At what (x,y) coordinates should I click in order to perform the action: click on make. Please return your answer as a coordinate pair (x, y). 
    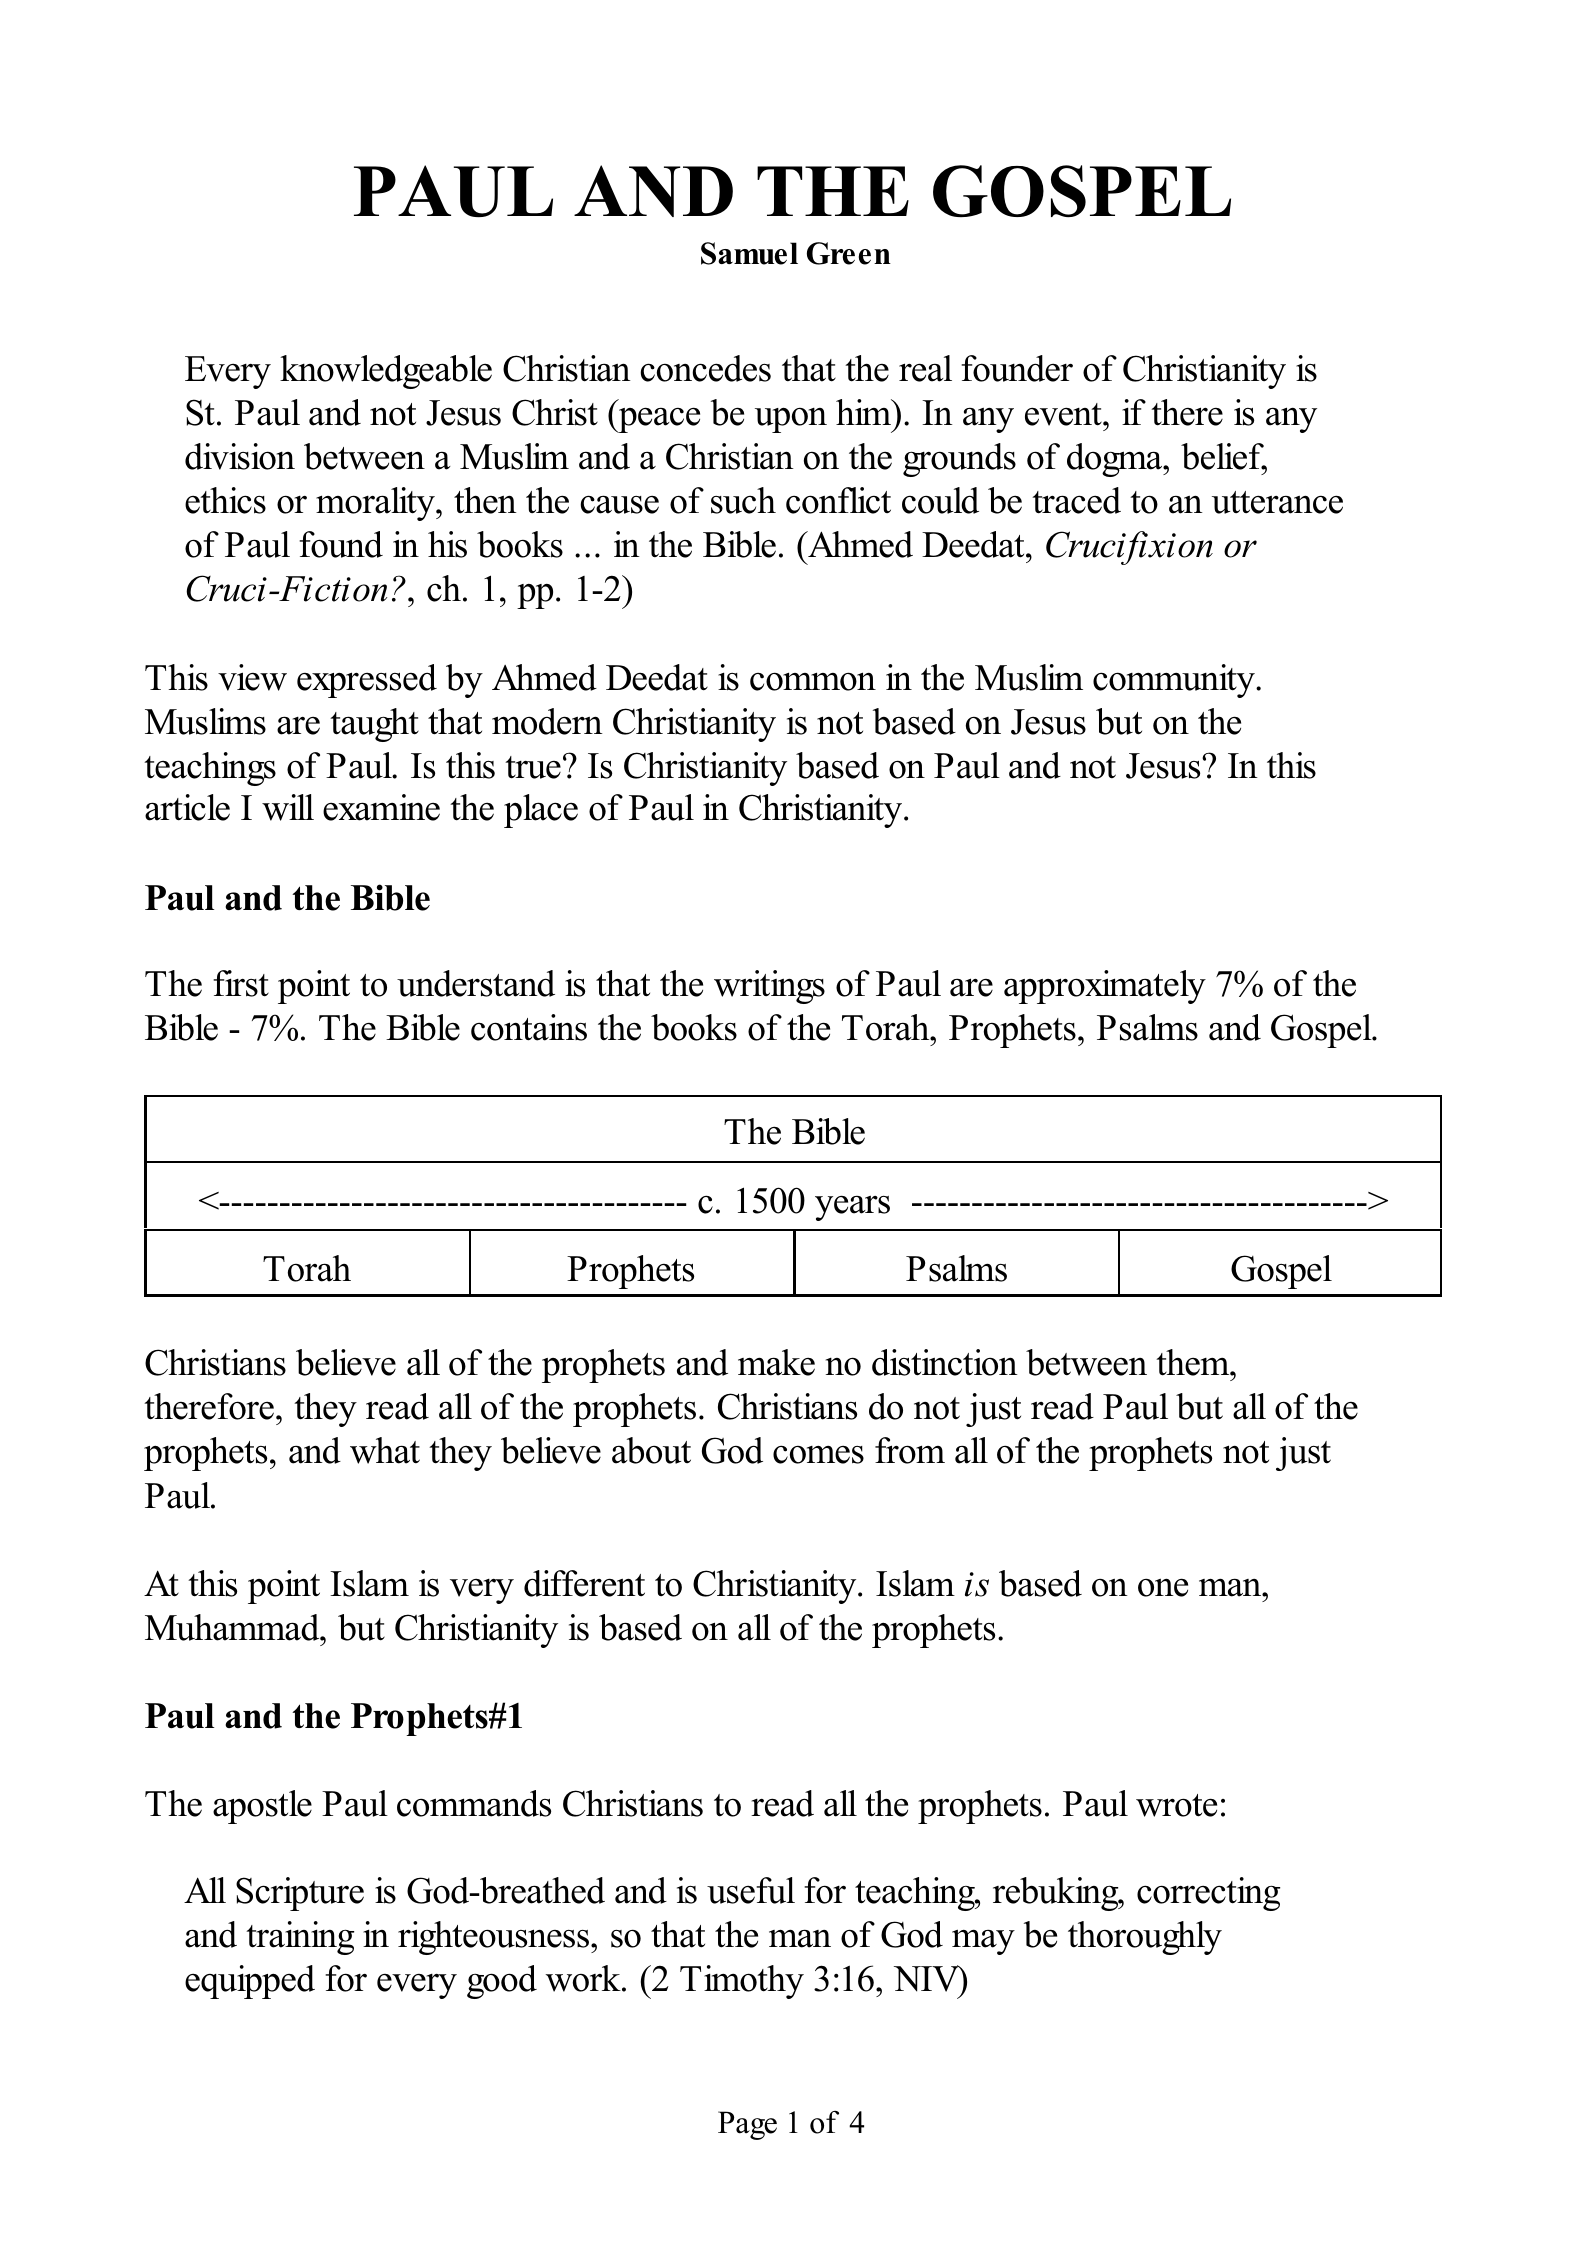
    Looking at the image, I should click on (776, 1362).
